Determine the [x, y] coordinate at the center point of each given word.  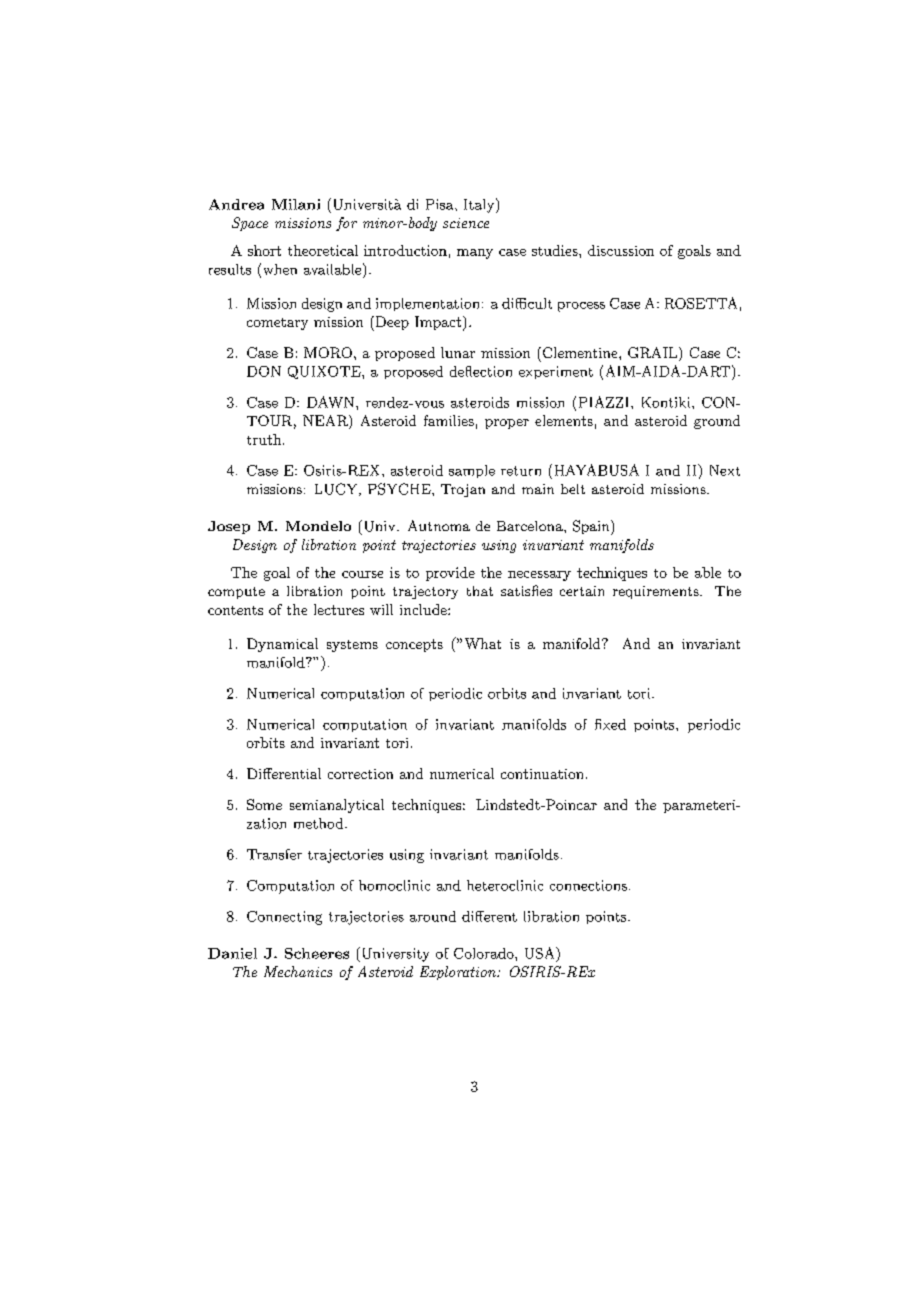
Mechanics [298, 971]
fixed [610, 724]
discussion [621, 250]
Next [725, 470]
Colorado [485, 953]
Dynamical [282, 645]
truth [265, 439]
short [264, 250]
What [483, 643]
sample [472, 471]
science [466, 223]
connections [588, 885]
